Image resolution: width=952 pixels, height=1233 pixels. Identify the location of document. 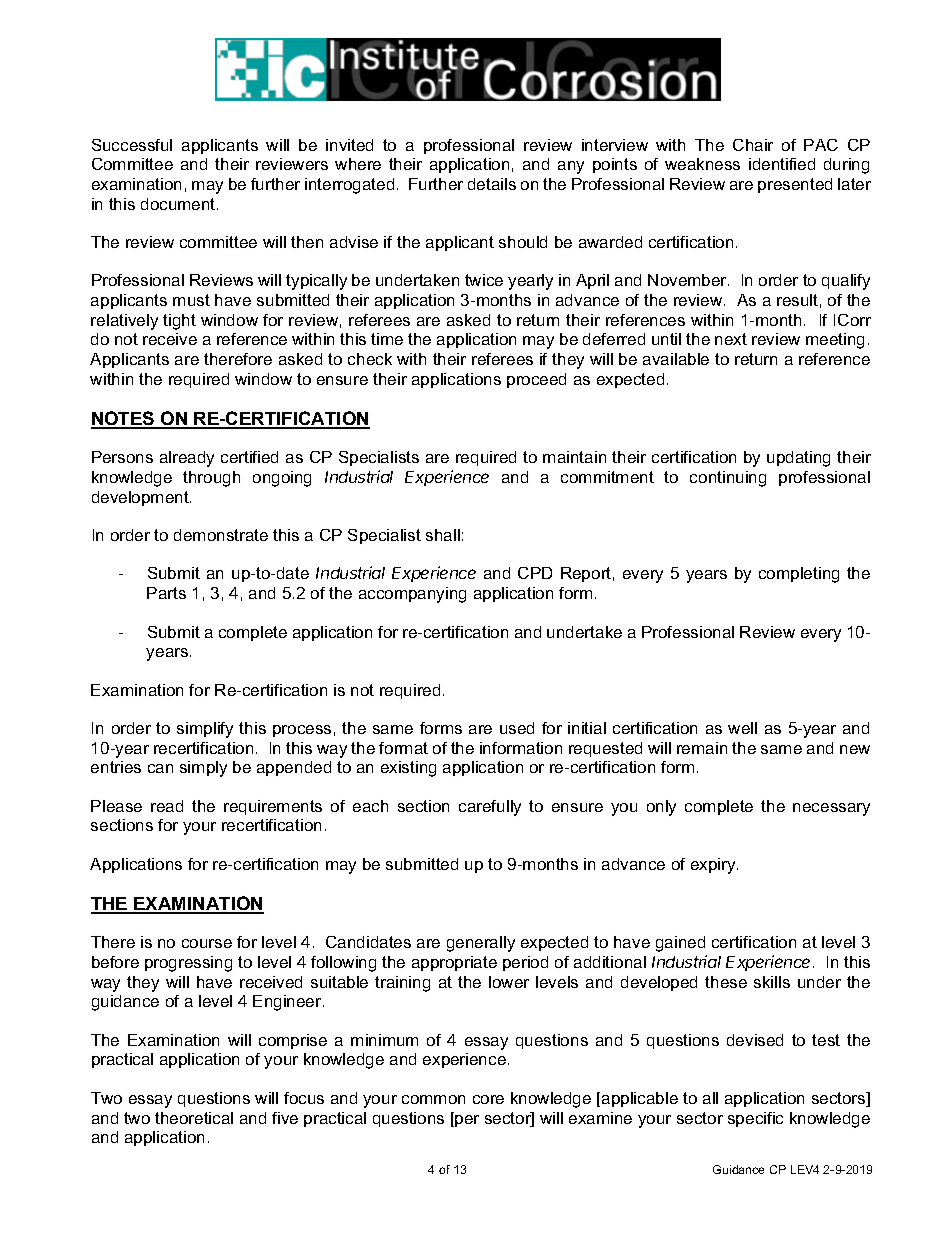
(179, 204).
